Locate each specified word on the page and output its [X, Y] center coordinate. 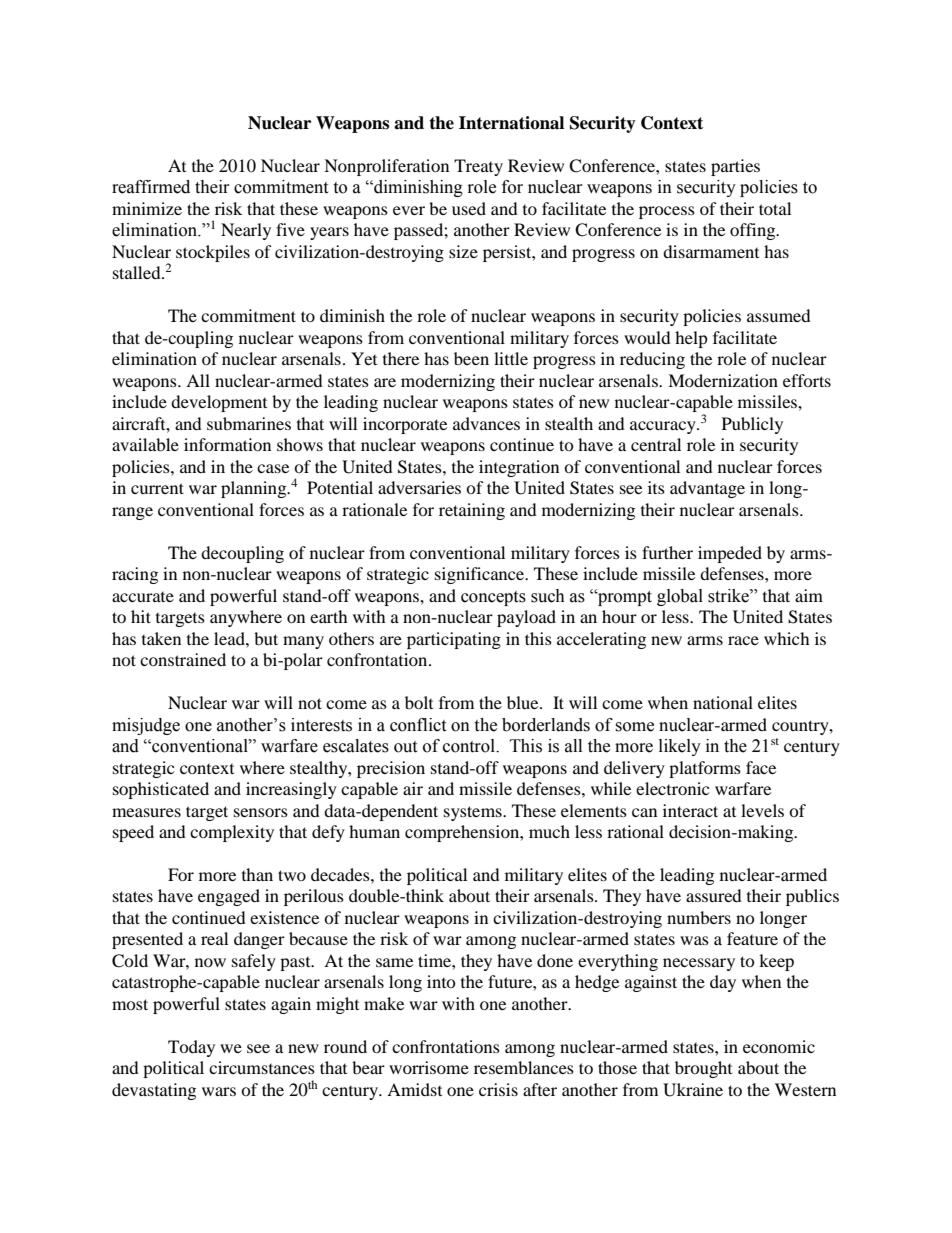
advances [486, 423]
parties [735, 167]
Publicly [752, 425]
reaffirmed [151, 187]
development [219, 403]
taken [161, 638]
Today [191, 1048]
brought [703, 1069]
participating [454, 640]
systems [474, 813]
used [469, 208]
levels [762, 810]
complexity [232, 833]
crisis [498, 1089]
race [743, 640]
